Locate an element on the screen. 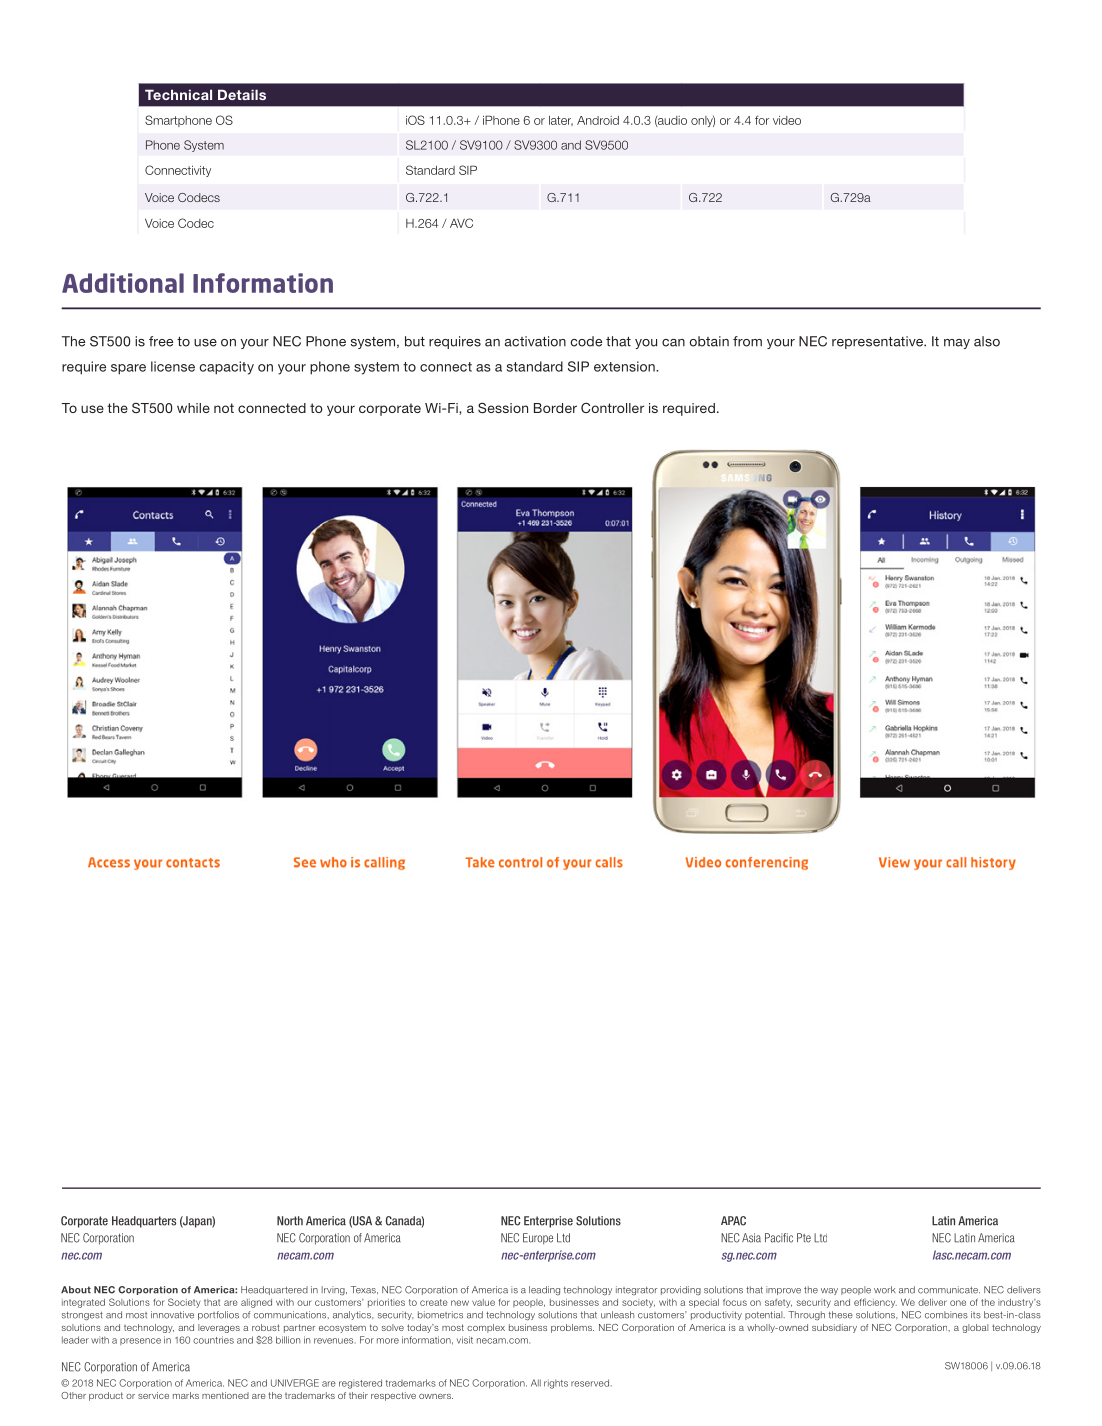  All is located at coordinates (536, 1383).
